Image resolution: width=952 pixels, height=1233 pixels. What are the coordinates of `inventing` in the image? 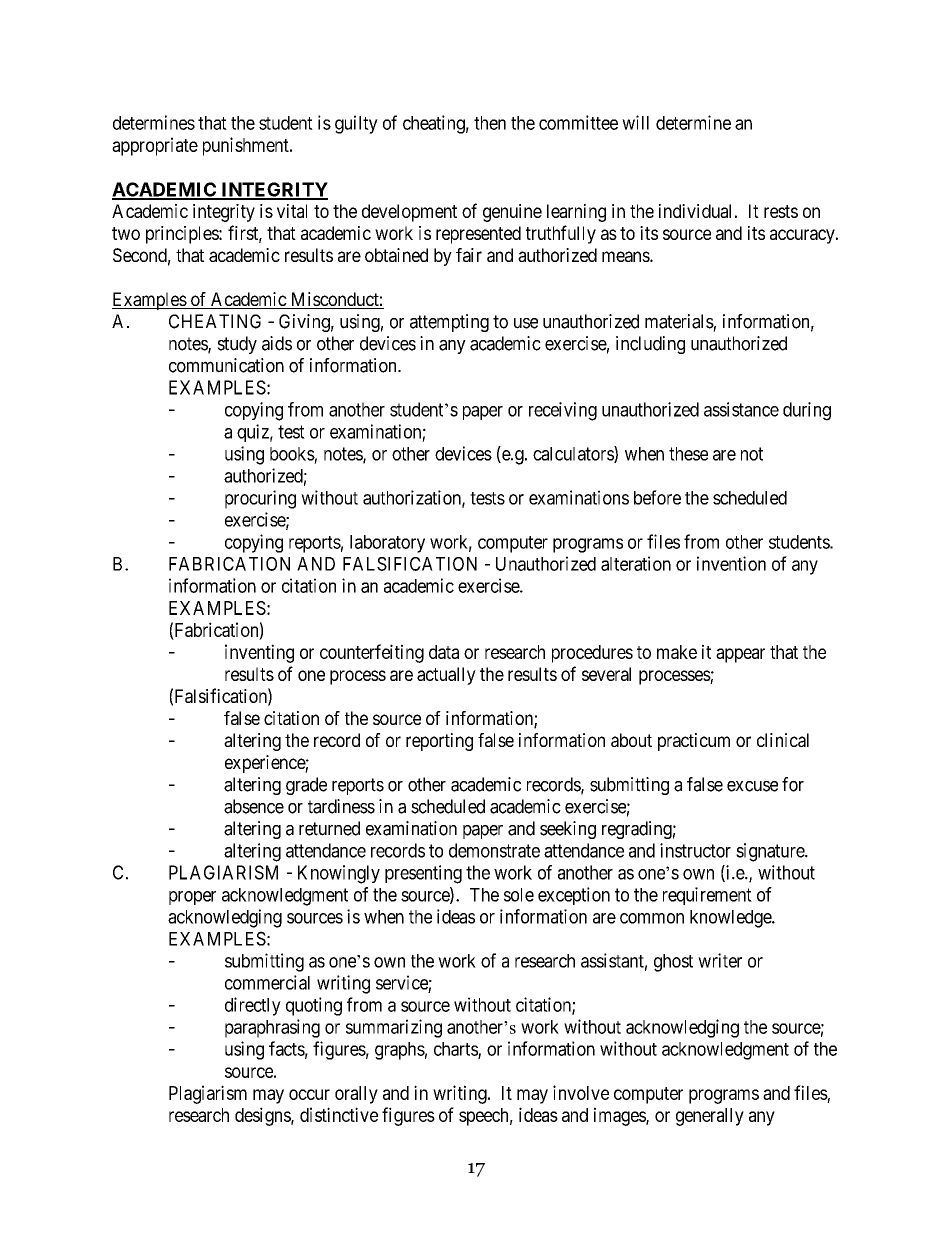 It's located at (259, 653).
